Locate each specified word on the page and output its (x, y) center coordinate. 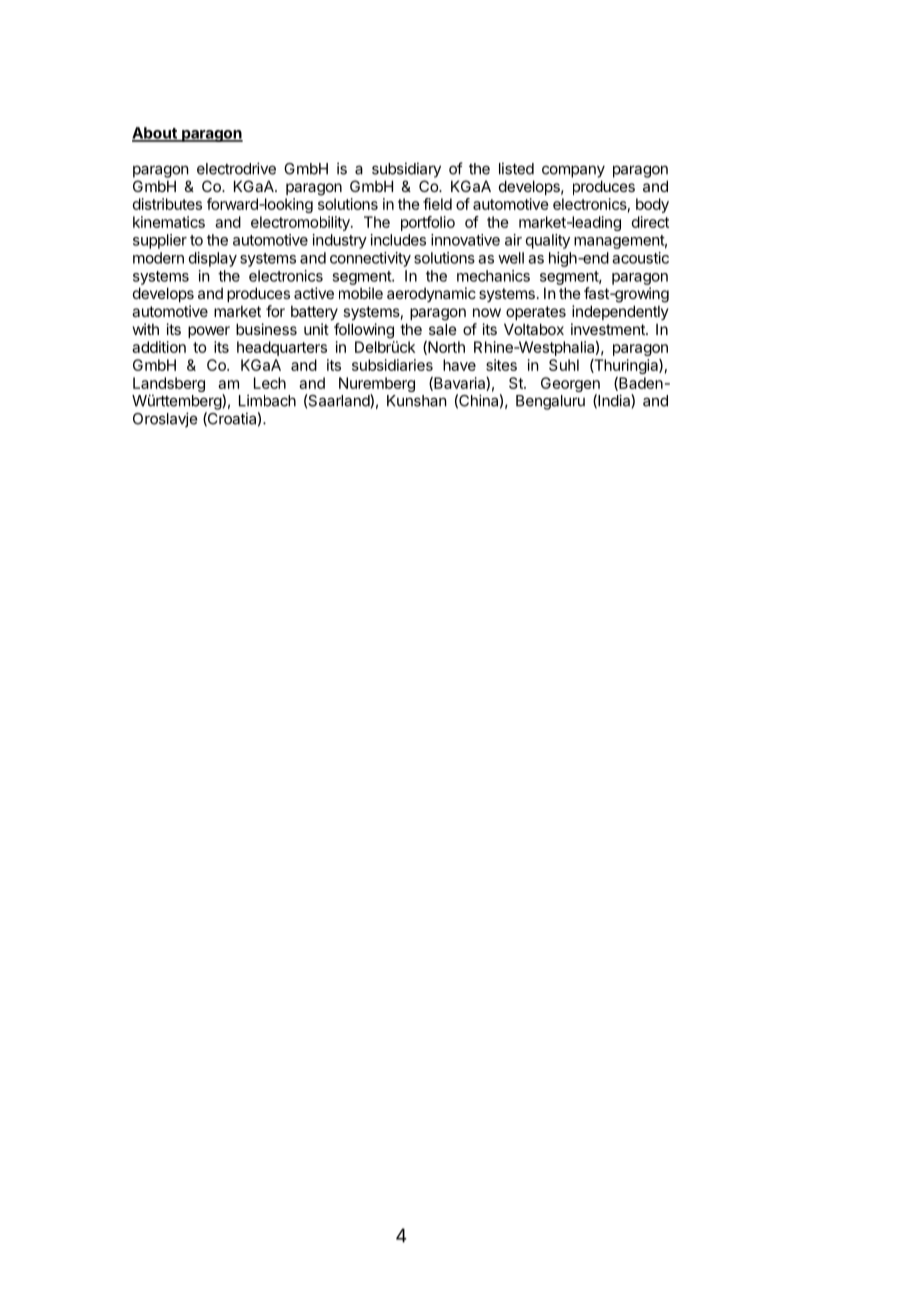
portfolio (428, 223)
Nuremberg (377, 386)
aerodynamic (431, 294)
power (209, 332)
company (573, 171)
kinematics (169, 222)
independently (620, 312)
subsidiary (406, 170)
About (155, 134)
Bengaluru (550, 402)
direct (650, 222)
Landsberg (169, 386)
